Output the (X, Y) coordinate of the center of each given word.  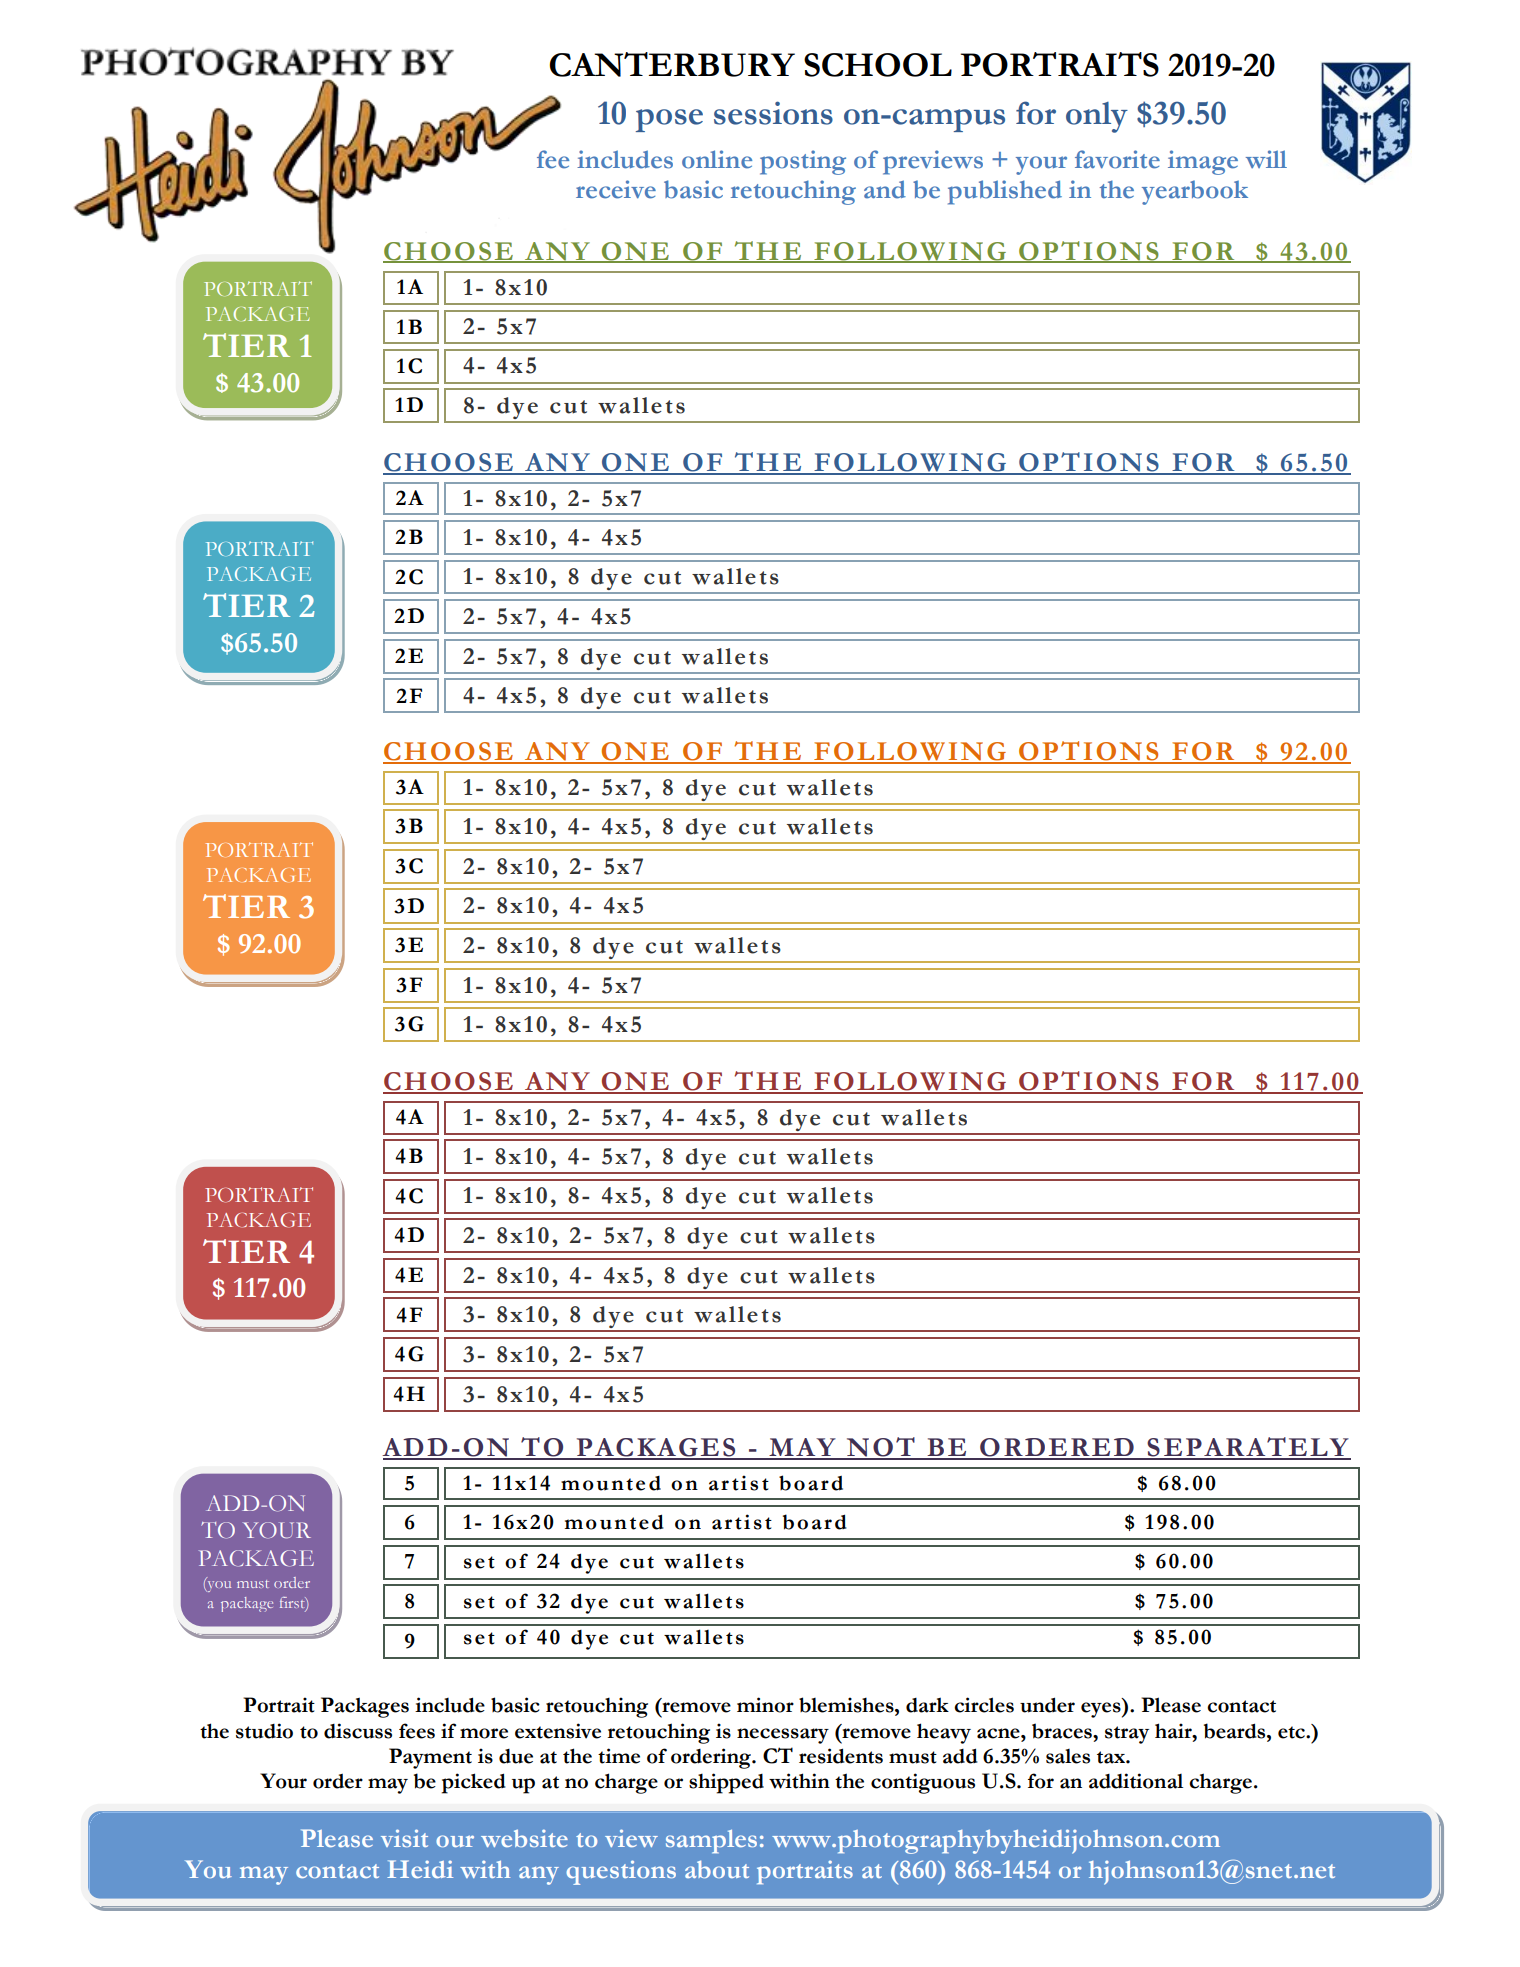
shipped (726, 1783)
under (1047, 1705)
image (1203, 162)
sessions (773, 113)
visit (404, 1838)
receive (616, 189)
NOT (880, 1448)
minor (765, 1705)
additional (1136, 1781)
